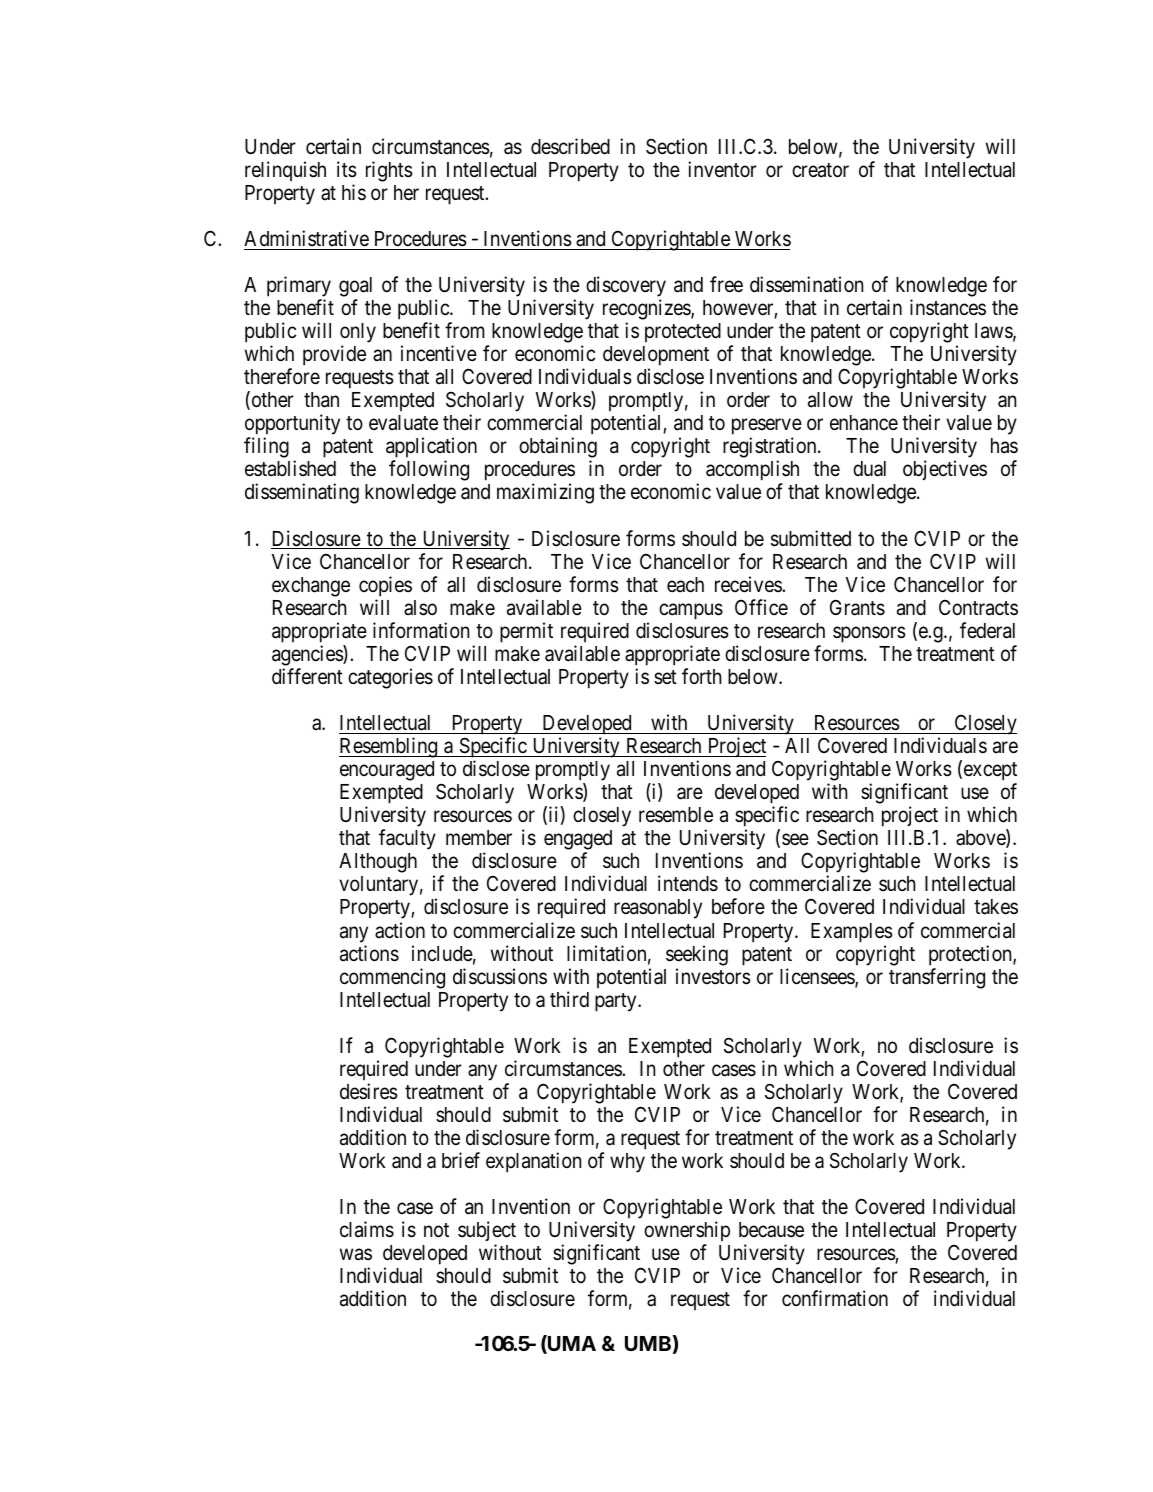  What do you see at coordinates (617, 1002) in the screenshot?
I see `party` at bounding box center [617, 1002].
